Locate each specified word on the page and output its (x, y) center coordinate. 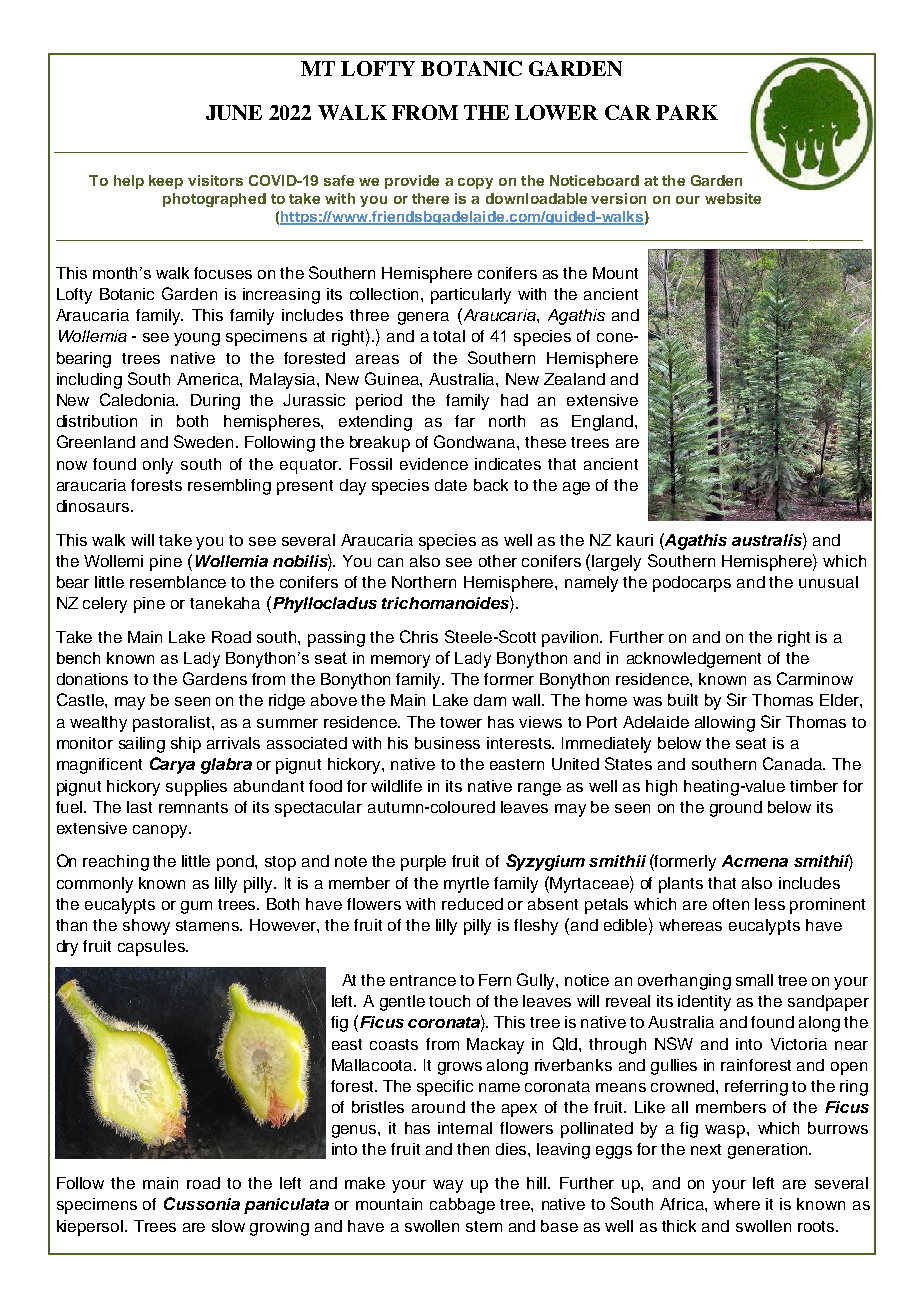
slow (228, 1226)
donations (92, 679)
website (733, 198)
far (465, 421)
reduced (472, 904)
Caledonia (139, 399)
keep (166, 182)
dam (490, 700)
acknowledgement (694, 660)
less (770, 904)
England (602, 423)
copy (475, 183)
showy (146, 927)
